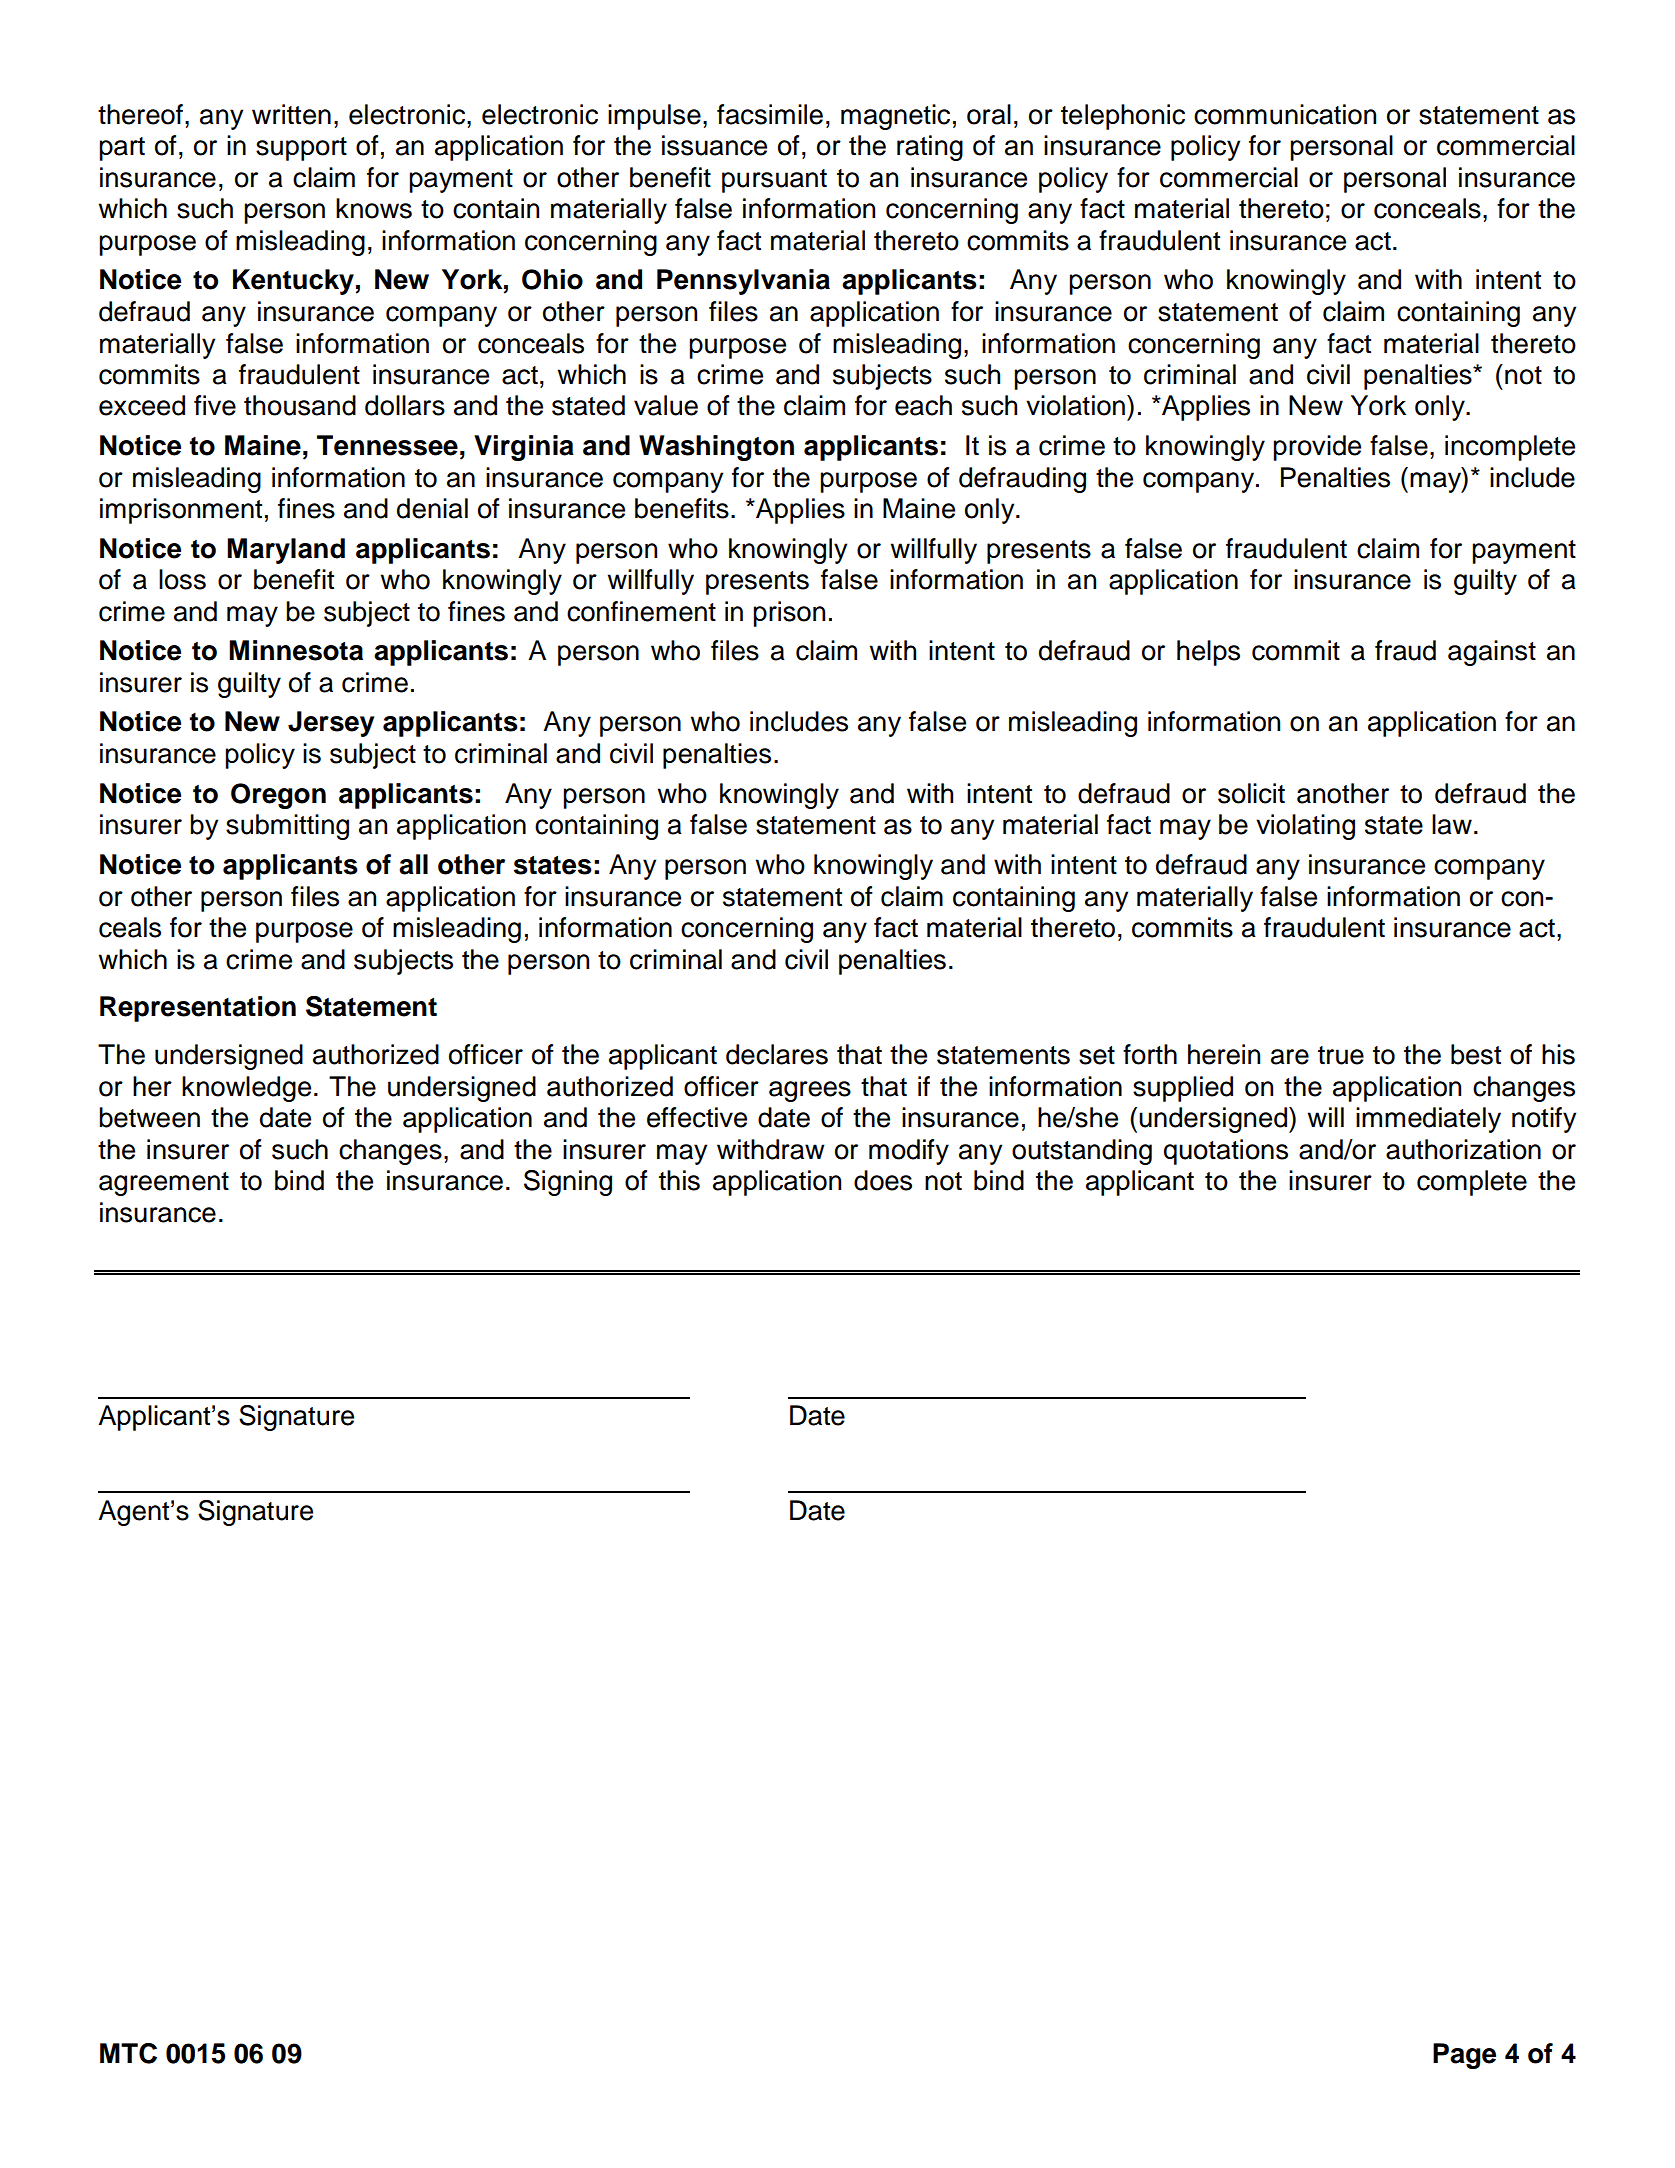 Image resolution: width=1675 pixels, height=2168 pixels. I want to click on pursuant, so click(774, 181).
